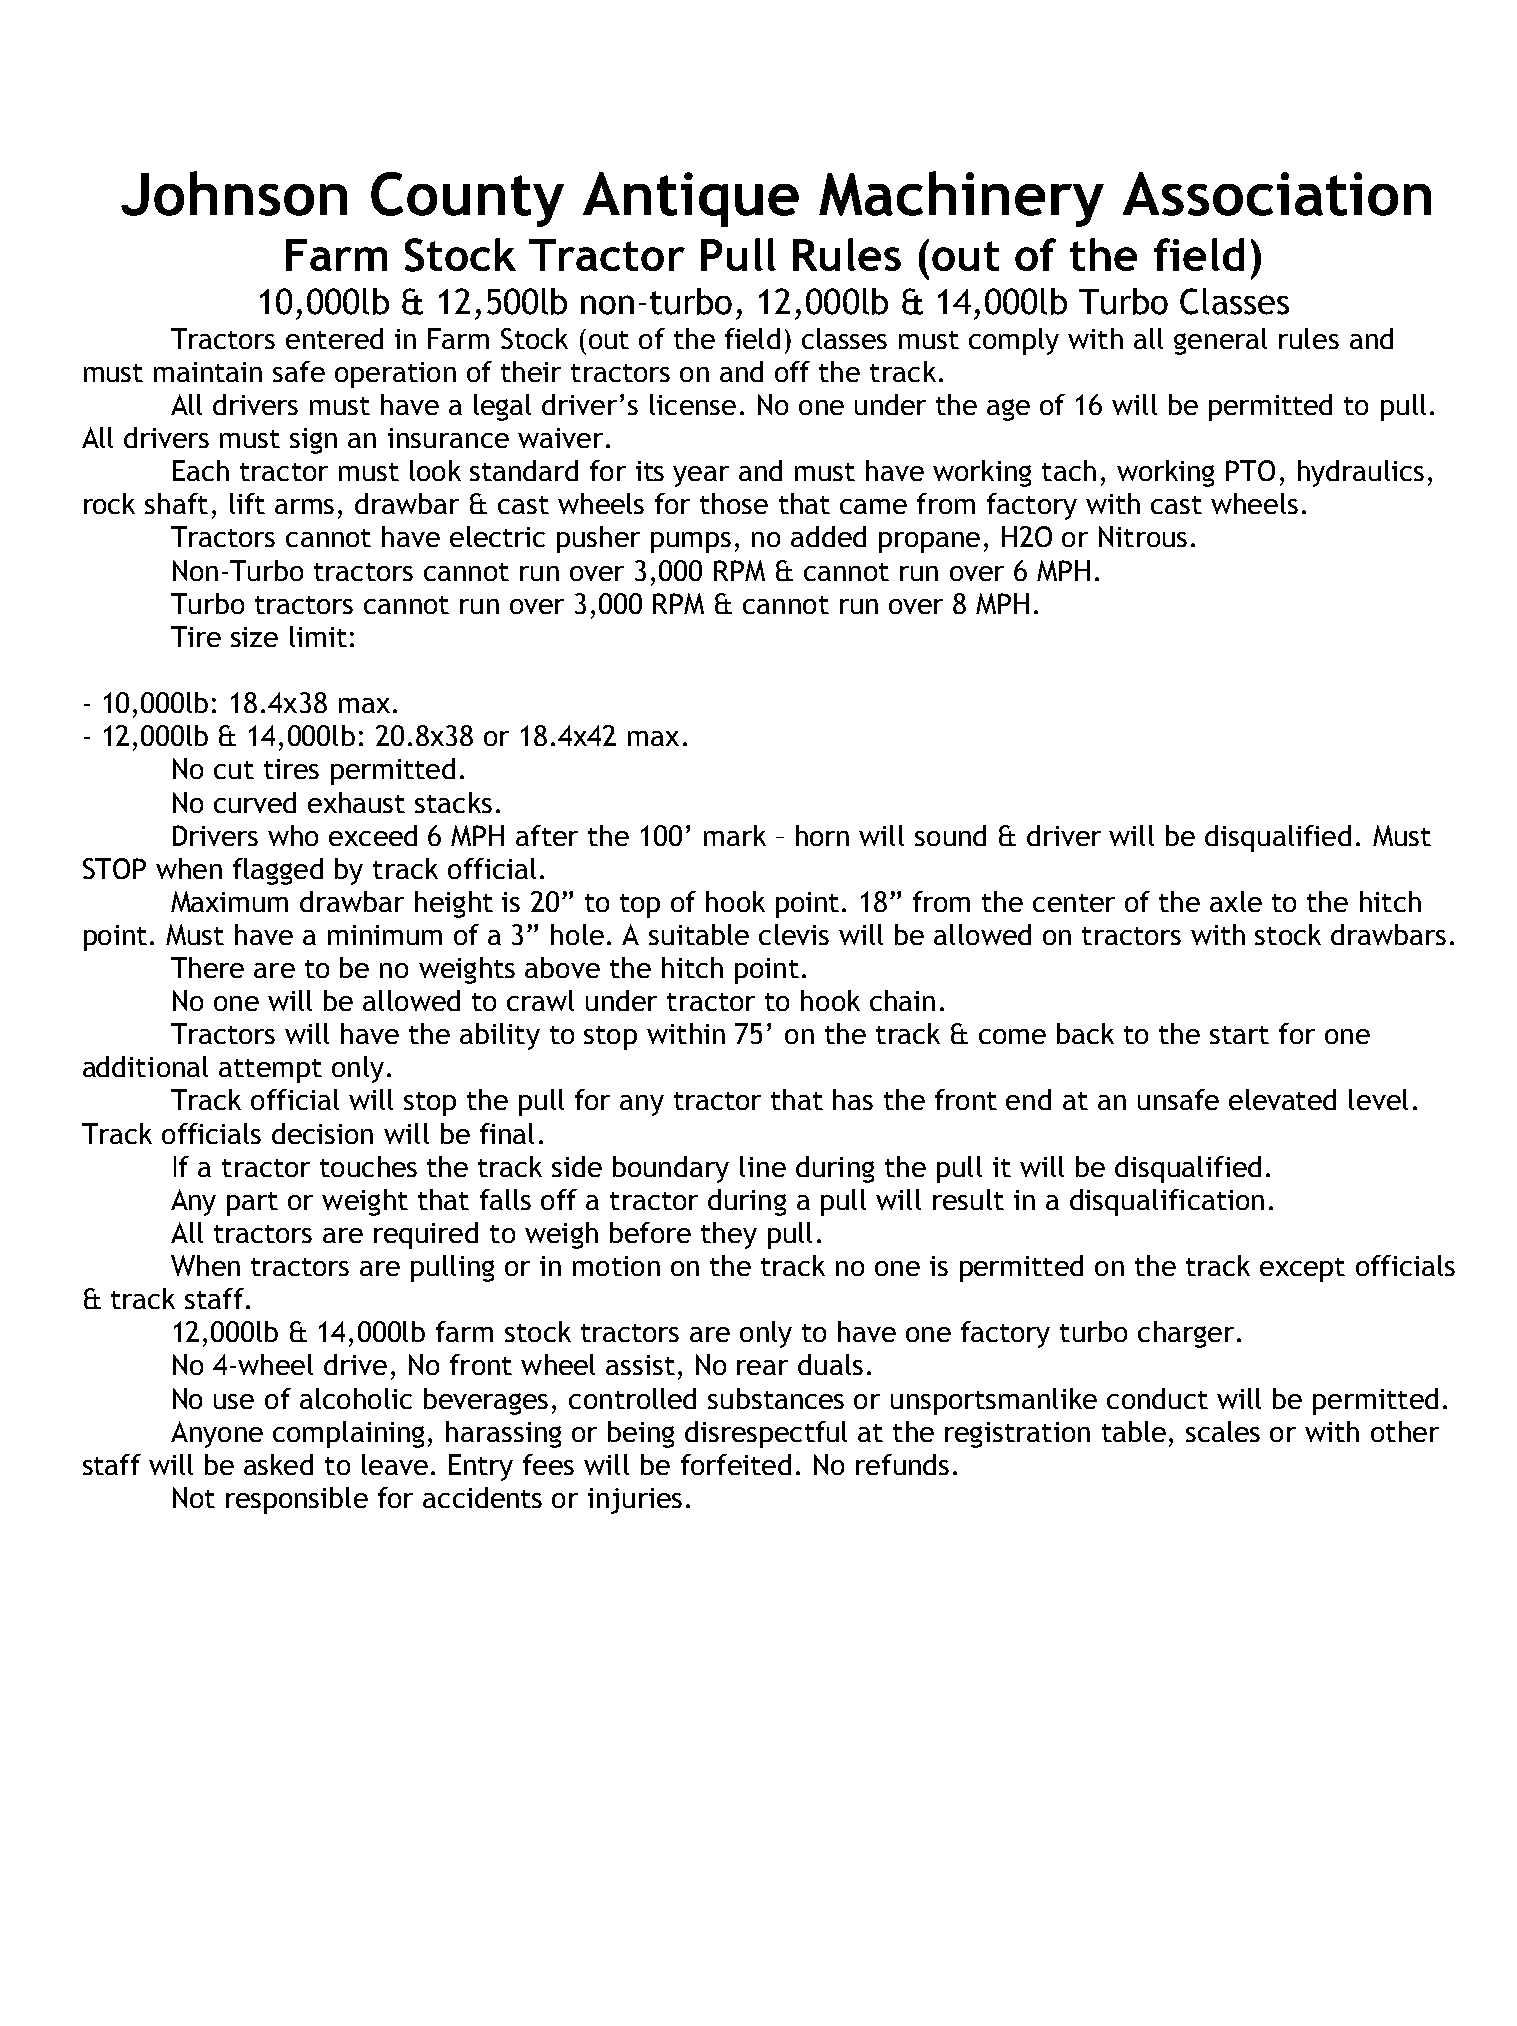 The width and height of the screenshot is (1517, 2026). Describe the element at coordinates (278, 1464) in the screenshot. I see `asked` at that location.
